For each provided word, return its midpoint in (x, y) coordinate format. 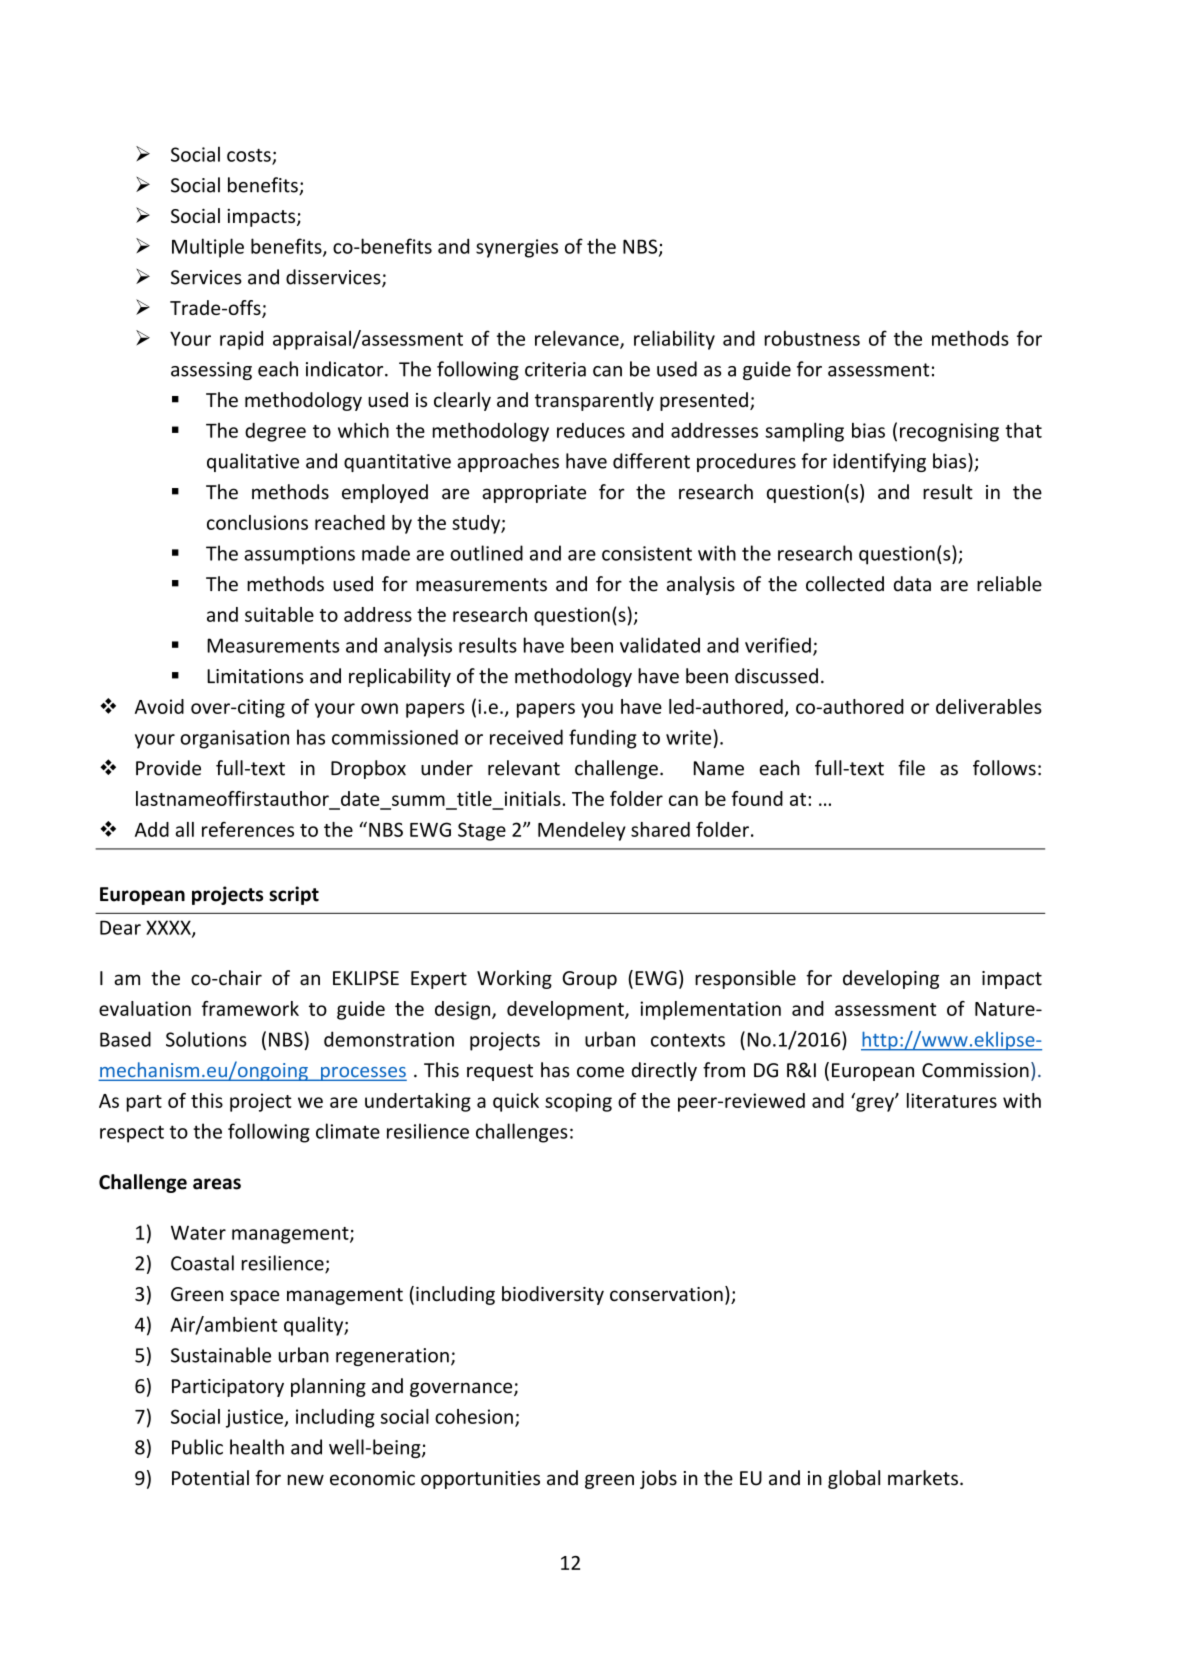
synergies (517, 248)
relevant (524, 768)
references (248, 829)
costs (250, 156)
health (257, 1447)
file (911, 768)
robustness (812, 338)
